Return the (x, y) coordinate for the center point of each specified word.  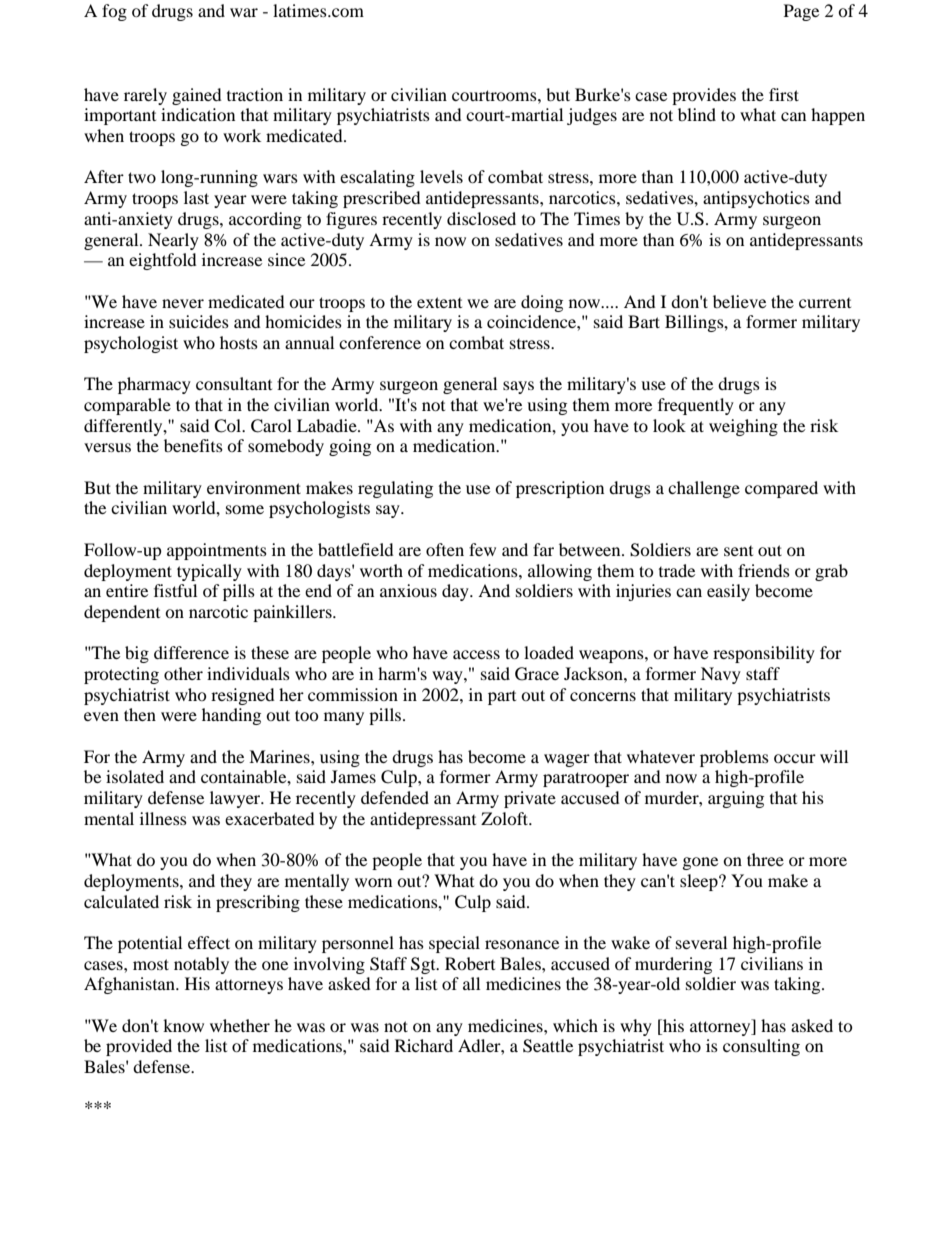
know (183, 1025)
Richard (424, 1045)
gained (197, 96)
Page (801, 12)
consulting (761, 1047)
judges (592, 116)
